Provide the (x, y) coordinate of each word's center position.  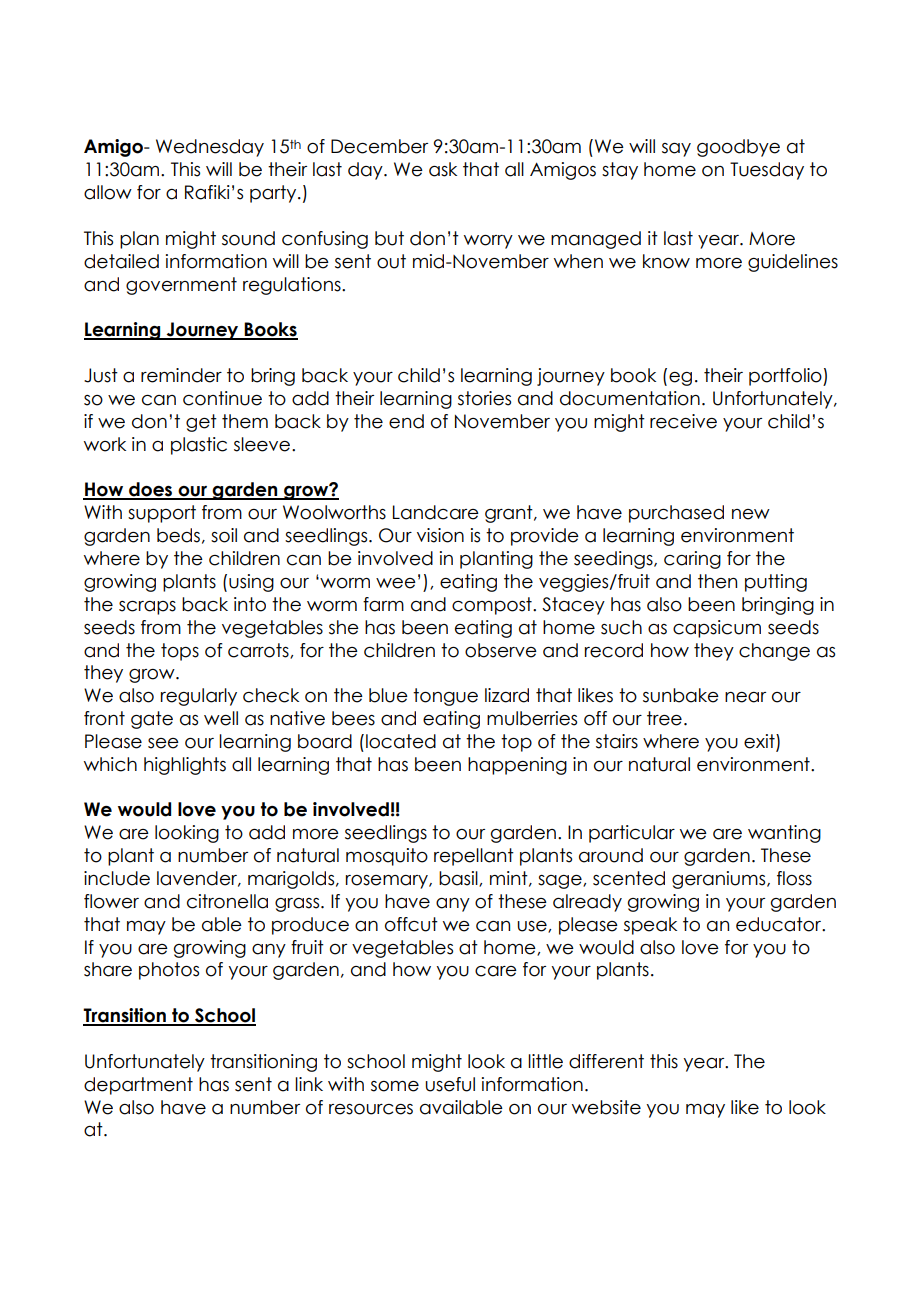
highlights (185, 766)
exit (760, 742)
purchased (676, 514)
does (151, 490)
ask (443, 169)
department (138, 1086)
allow (108, 192)
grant (510, 514)
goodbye (738, 148)
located (401, 741)
